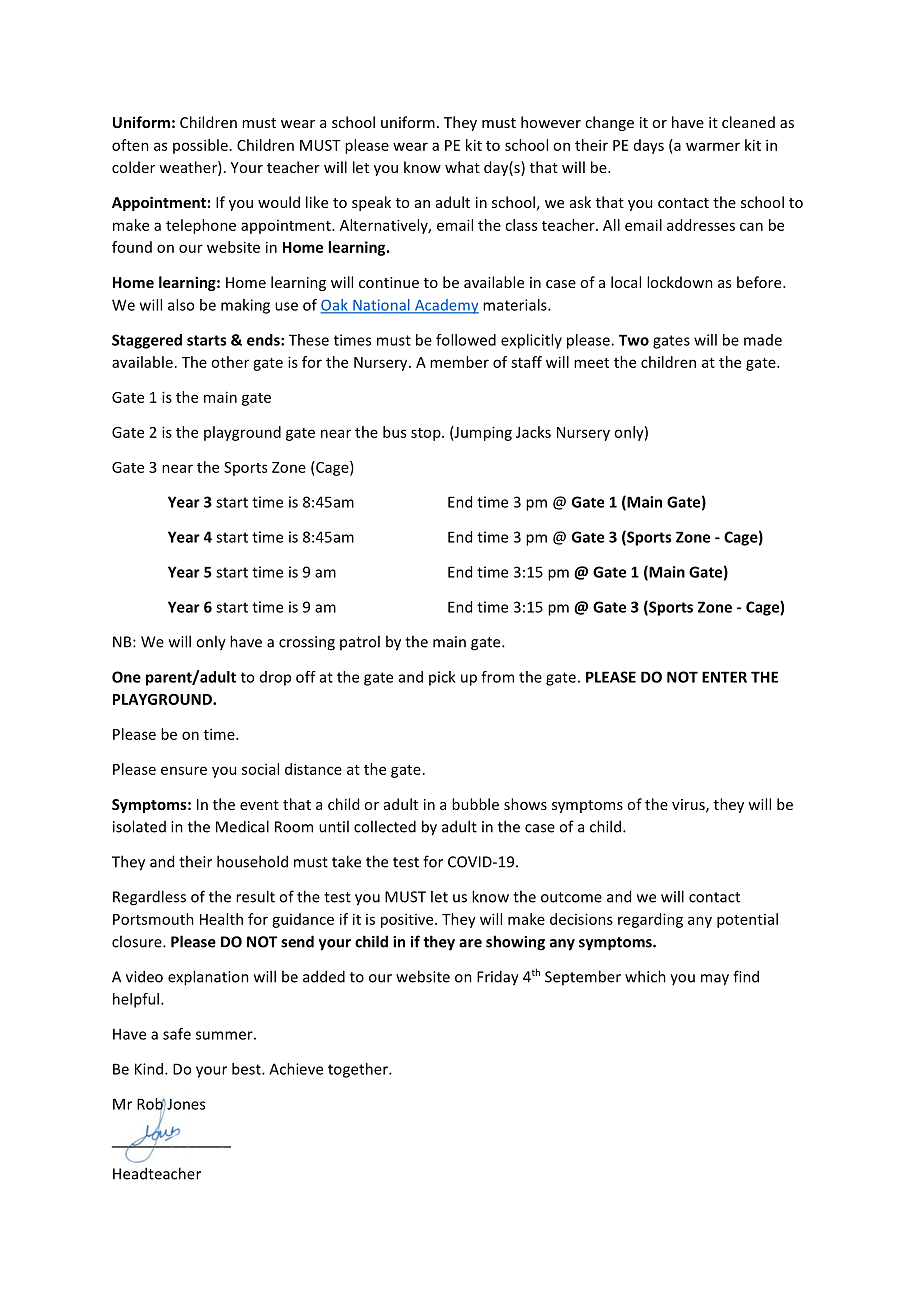 This screenshot has width=924, height=1308. What do you see at coordinates (475, 804) in the screenshot?
I see `bubble` at bounding box center [475, 804].
